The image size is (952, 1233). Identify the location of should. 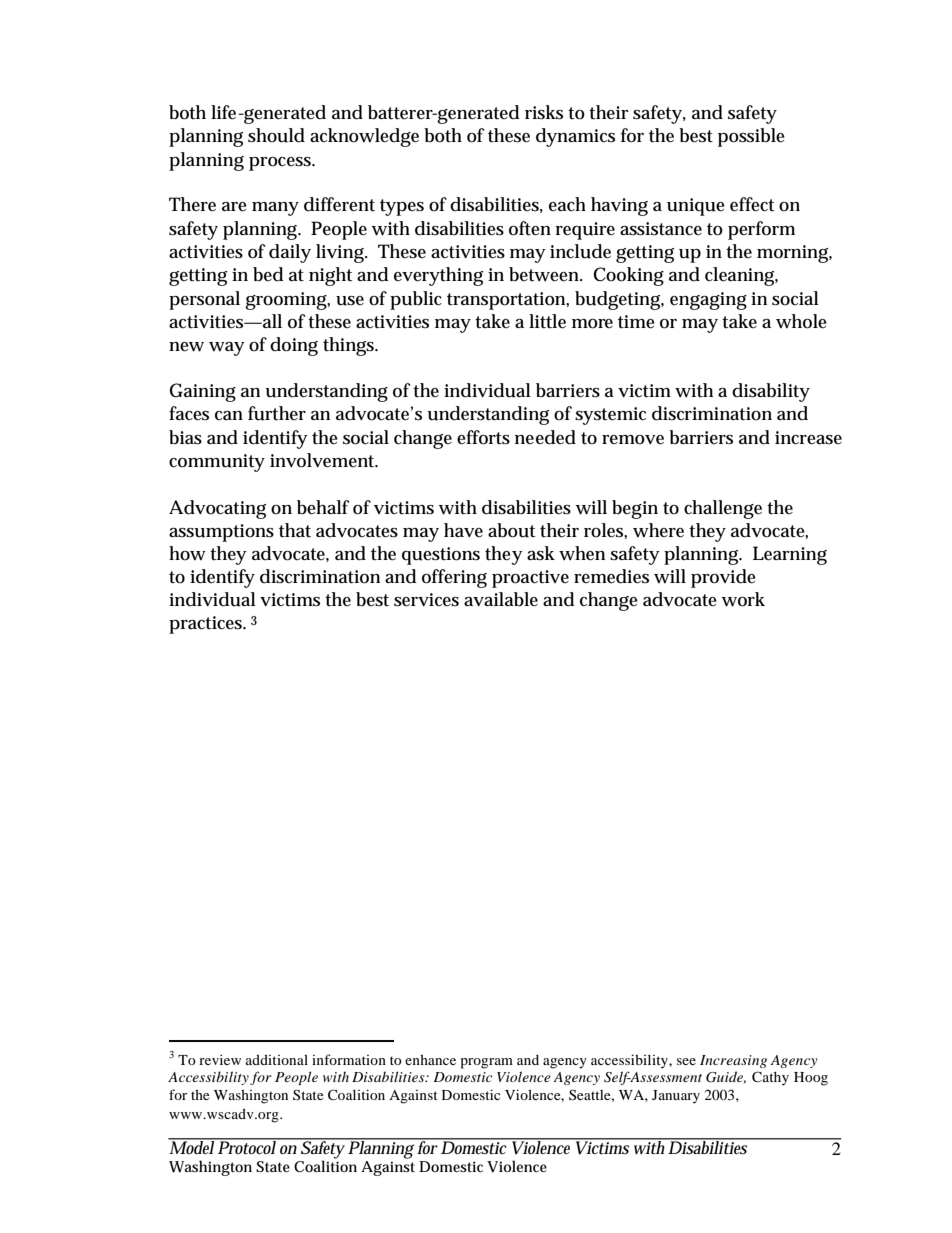
(276, 135).
